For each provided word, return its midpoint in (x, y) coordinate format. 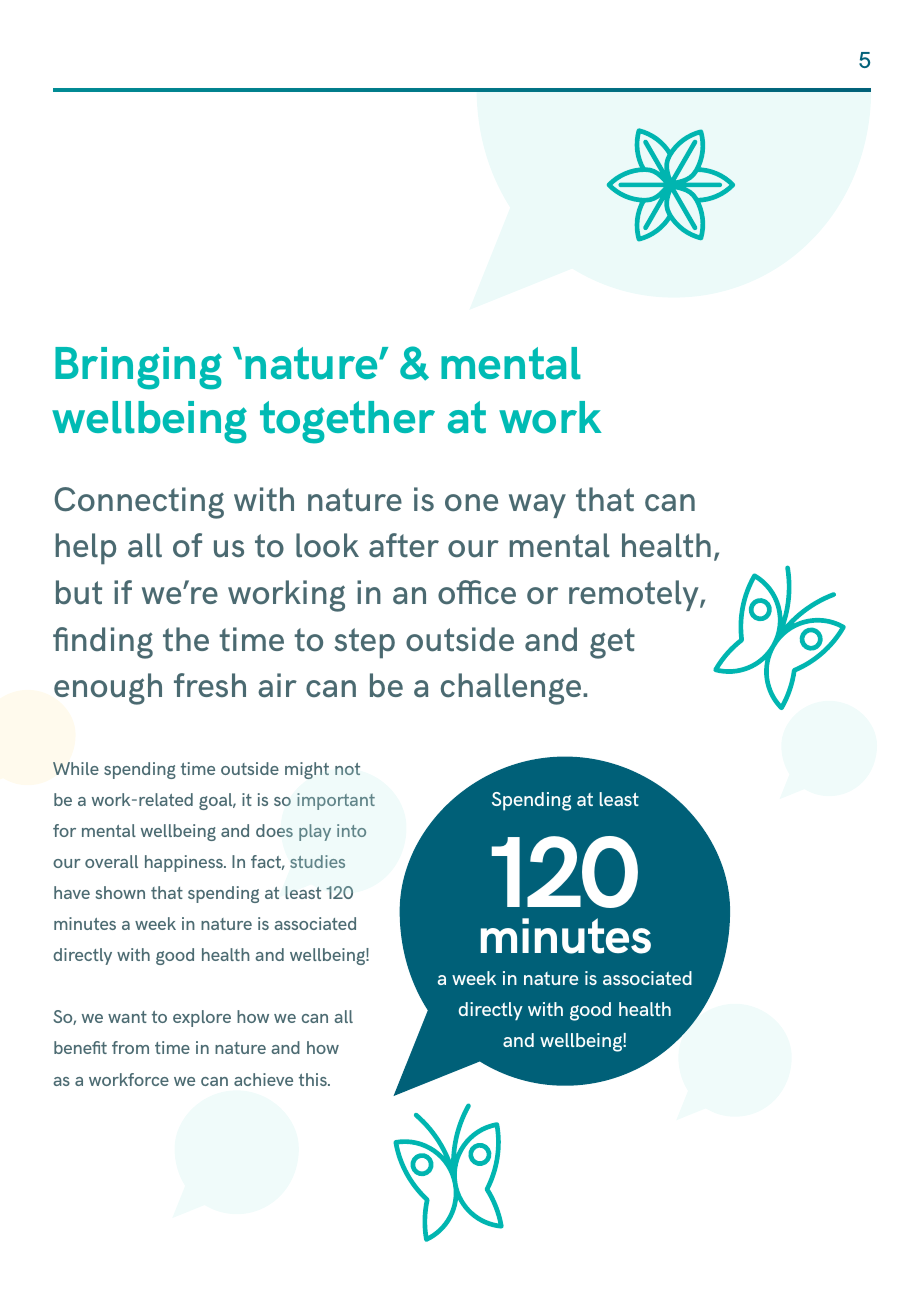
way (537, 506)
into (351, 830)
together (347, 422)
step (364, 643)
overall (111, 861)
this (314, 1079)
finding (103, 643)
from (130, 1047)
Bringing (138, 368)
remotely (635, 595)
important (336, 801)
